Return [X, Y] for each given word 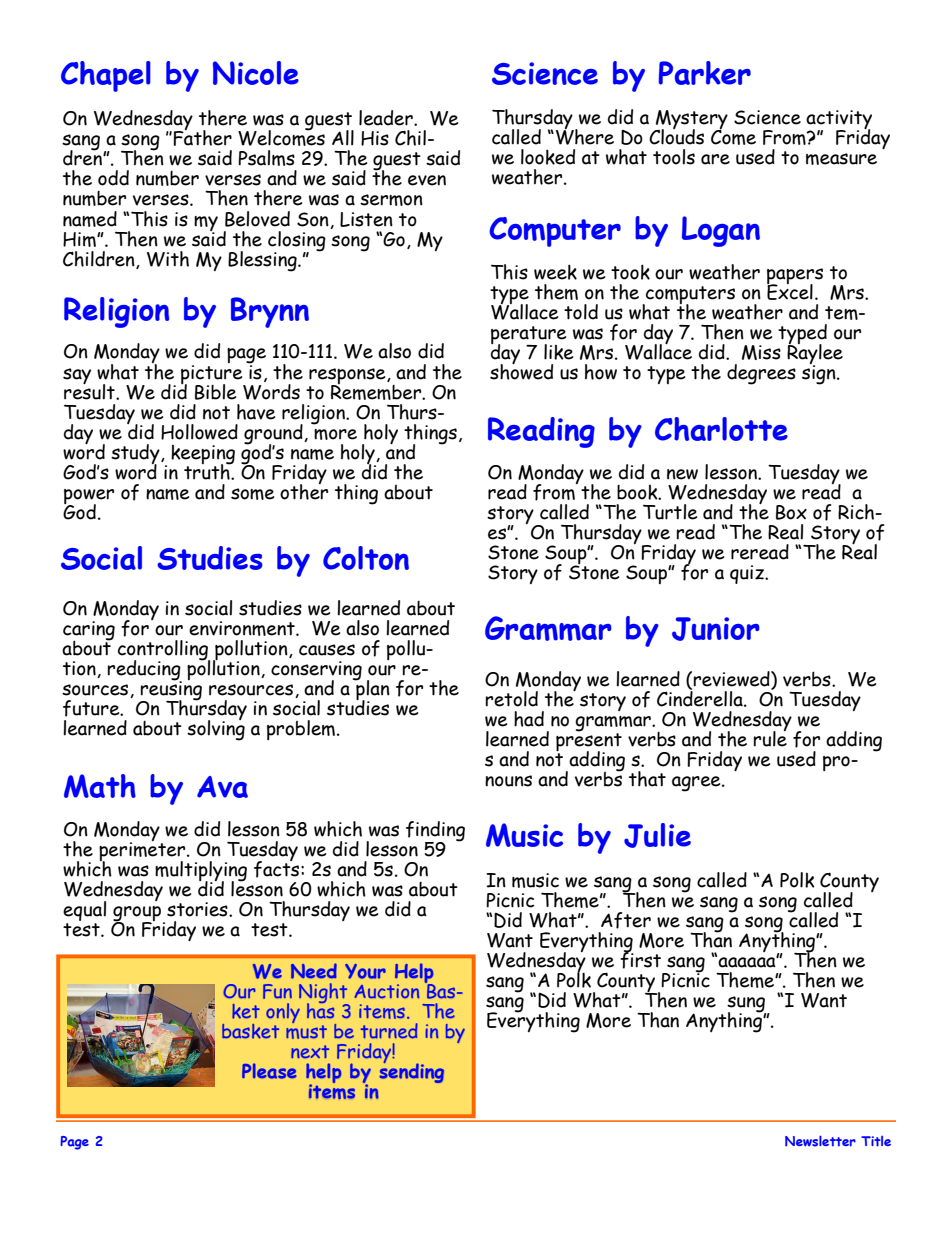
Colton [366, 558]
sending [411, 1072]
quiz [748, 574]
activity [839, 121]
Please [269, 1071]
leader [387, 118]
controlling [164, 651]
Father [202, 137]
